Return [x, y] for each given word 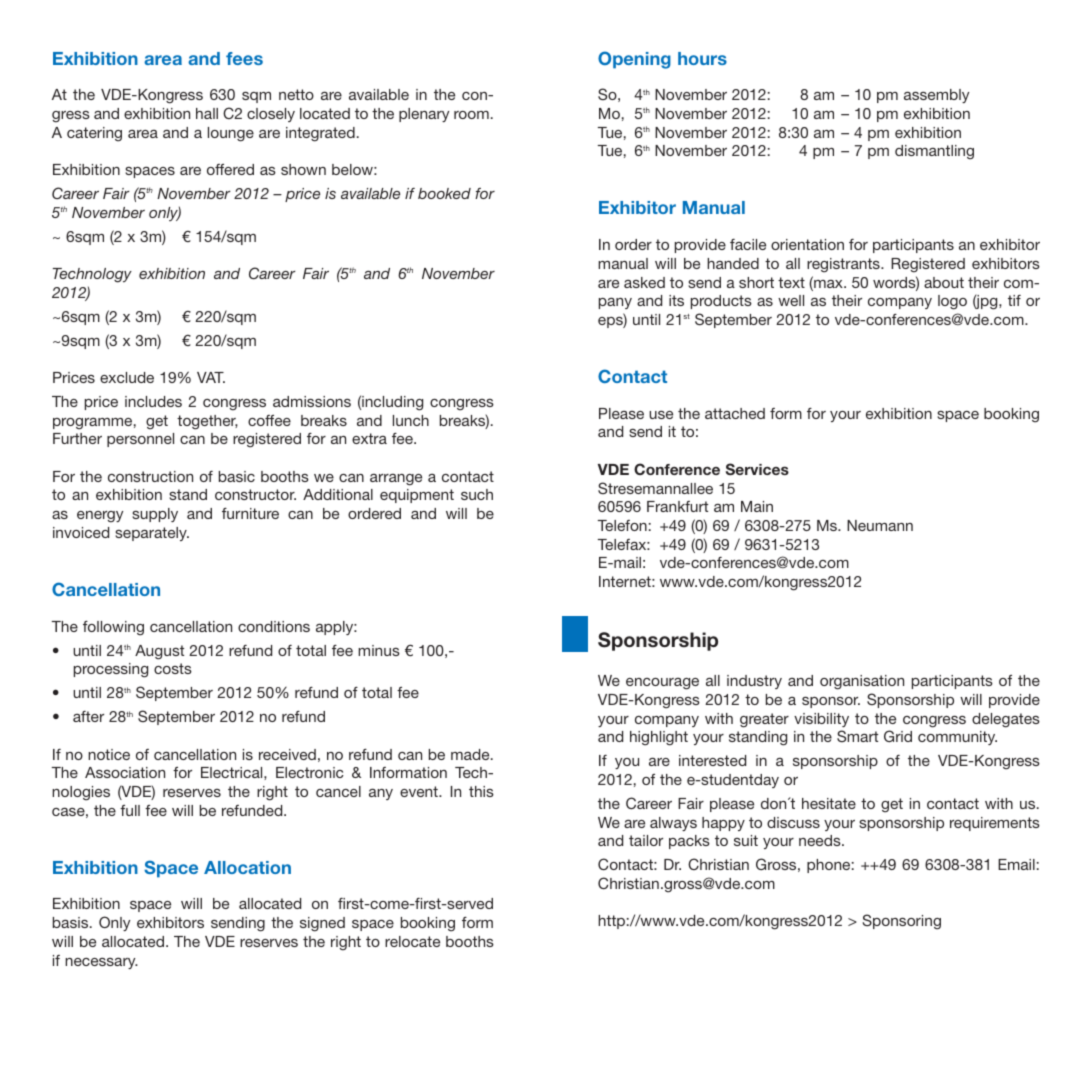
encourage [662, 684]
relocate [412, 941]
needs [821, 840]
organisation [862, 682]
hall [207, 113]
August [159, 652]
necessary [101, 963]
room [471, 115]
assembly [936, 96]
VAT [211, 377]
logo [952, 302]
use [661, 415]
